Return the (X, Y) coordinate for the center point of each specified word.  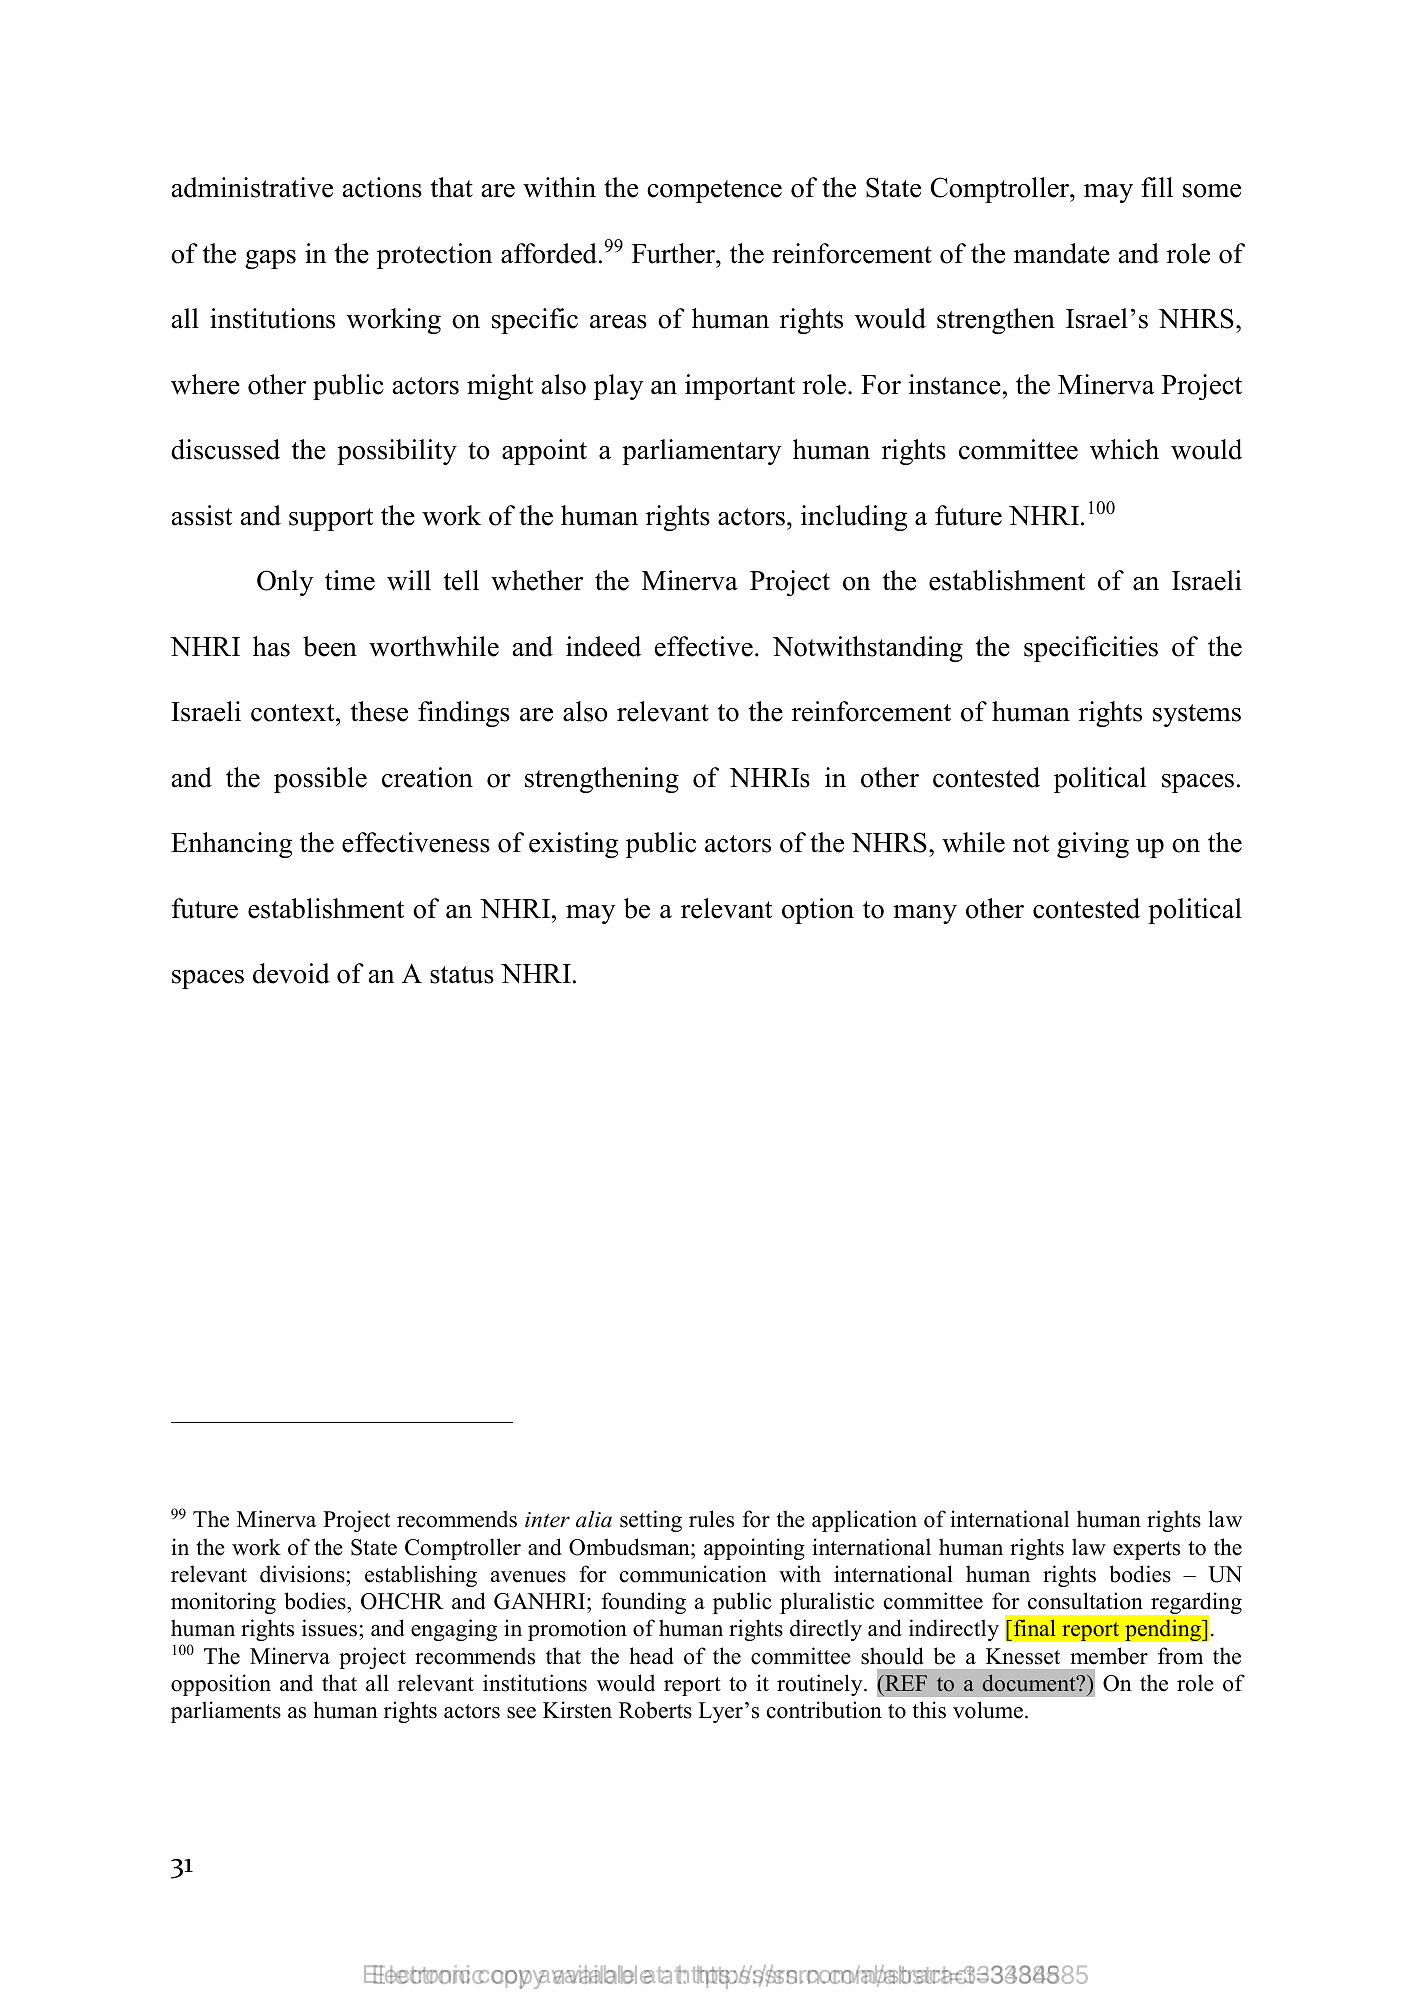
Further (674, 253)
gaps (270, 259)
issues (329, 1628)
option (818, 911)
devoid (291, 973)
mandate (1062, 253)
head (651, 1656)
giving (1093, 845)
